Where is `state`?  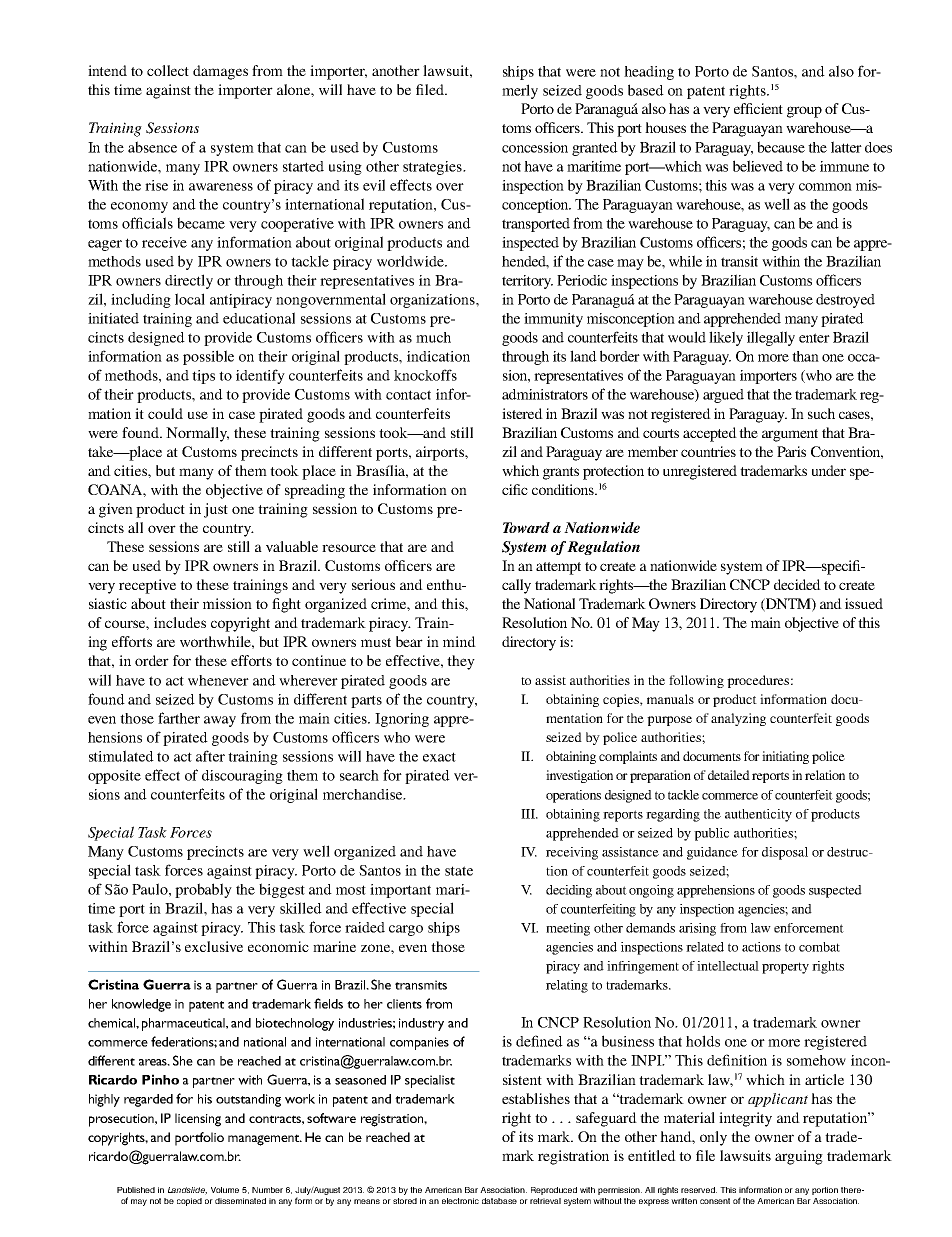 state is located at coordinates (459, 871).
